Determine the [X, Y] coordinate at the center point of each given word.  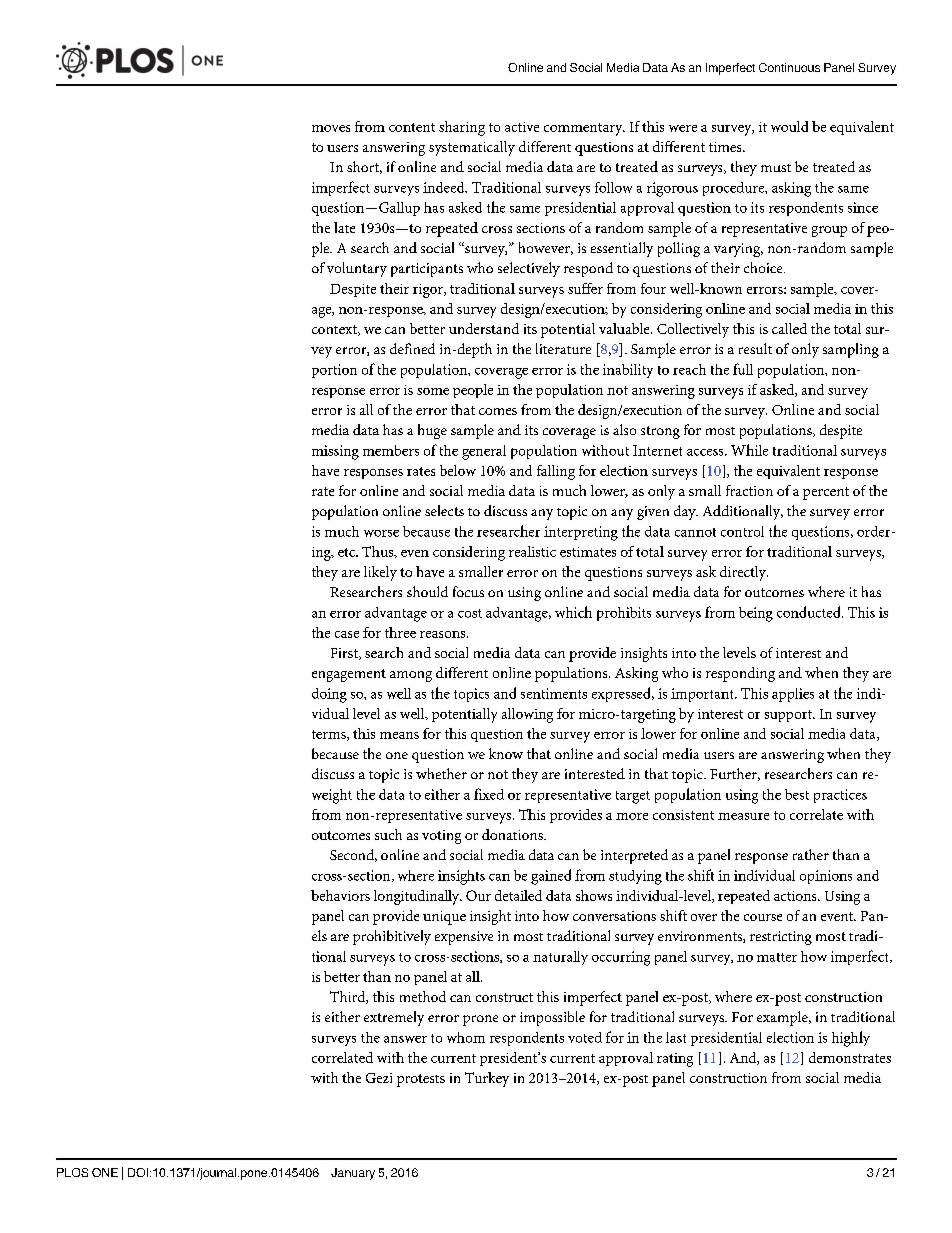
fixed [489, 794]
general [484, 452]
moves [331, 128]
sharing [462, 128]
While [749, 450]
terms [330, 735]
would [789, 126]
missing [335, 452]
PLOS [72, 1172]
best [797, 794]
